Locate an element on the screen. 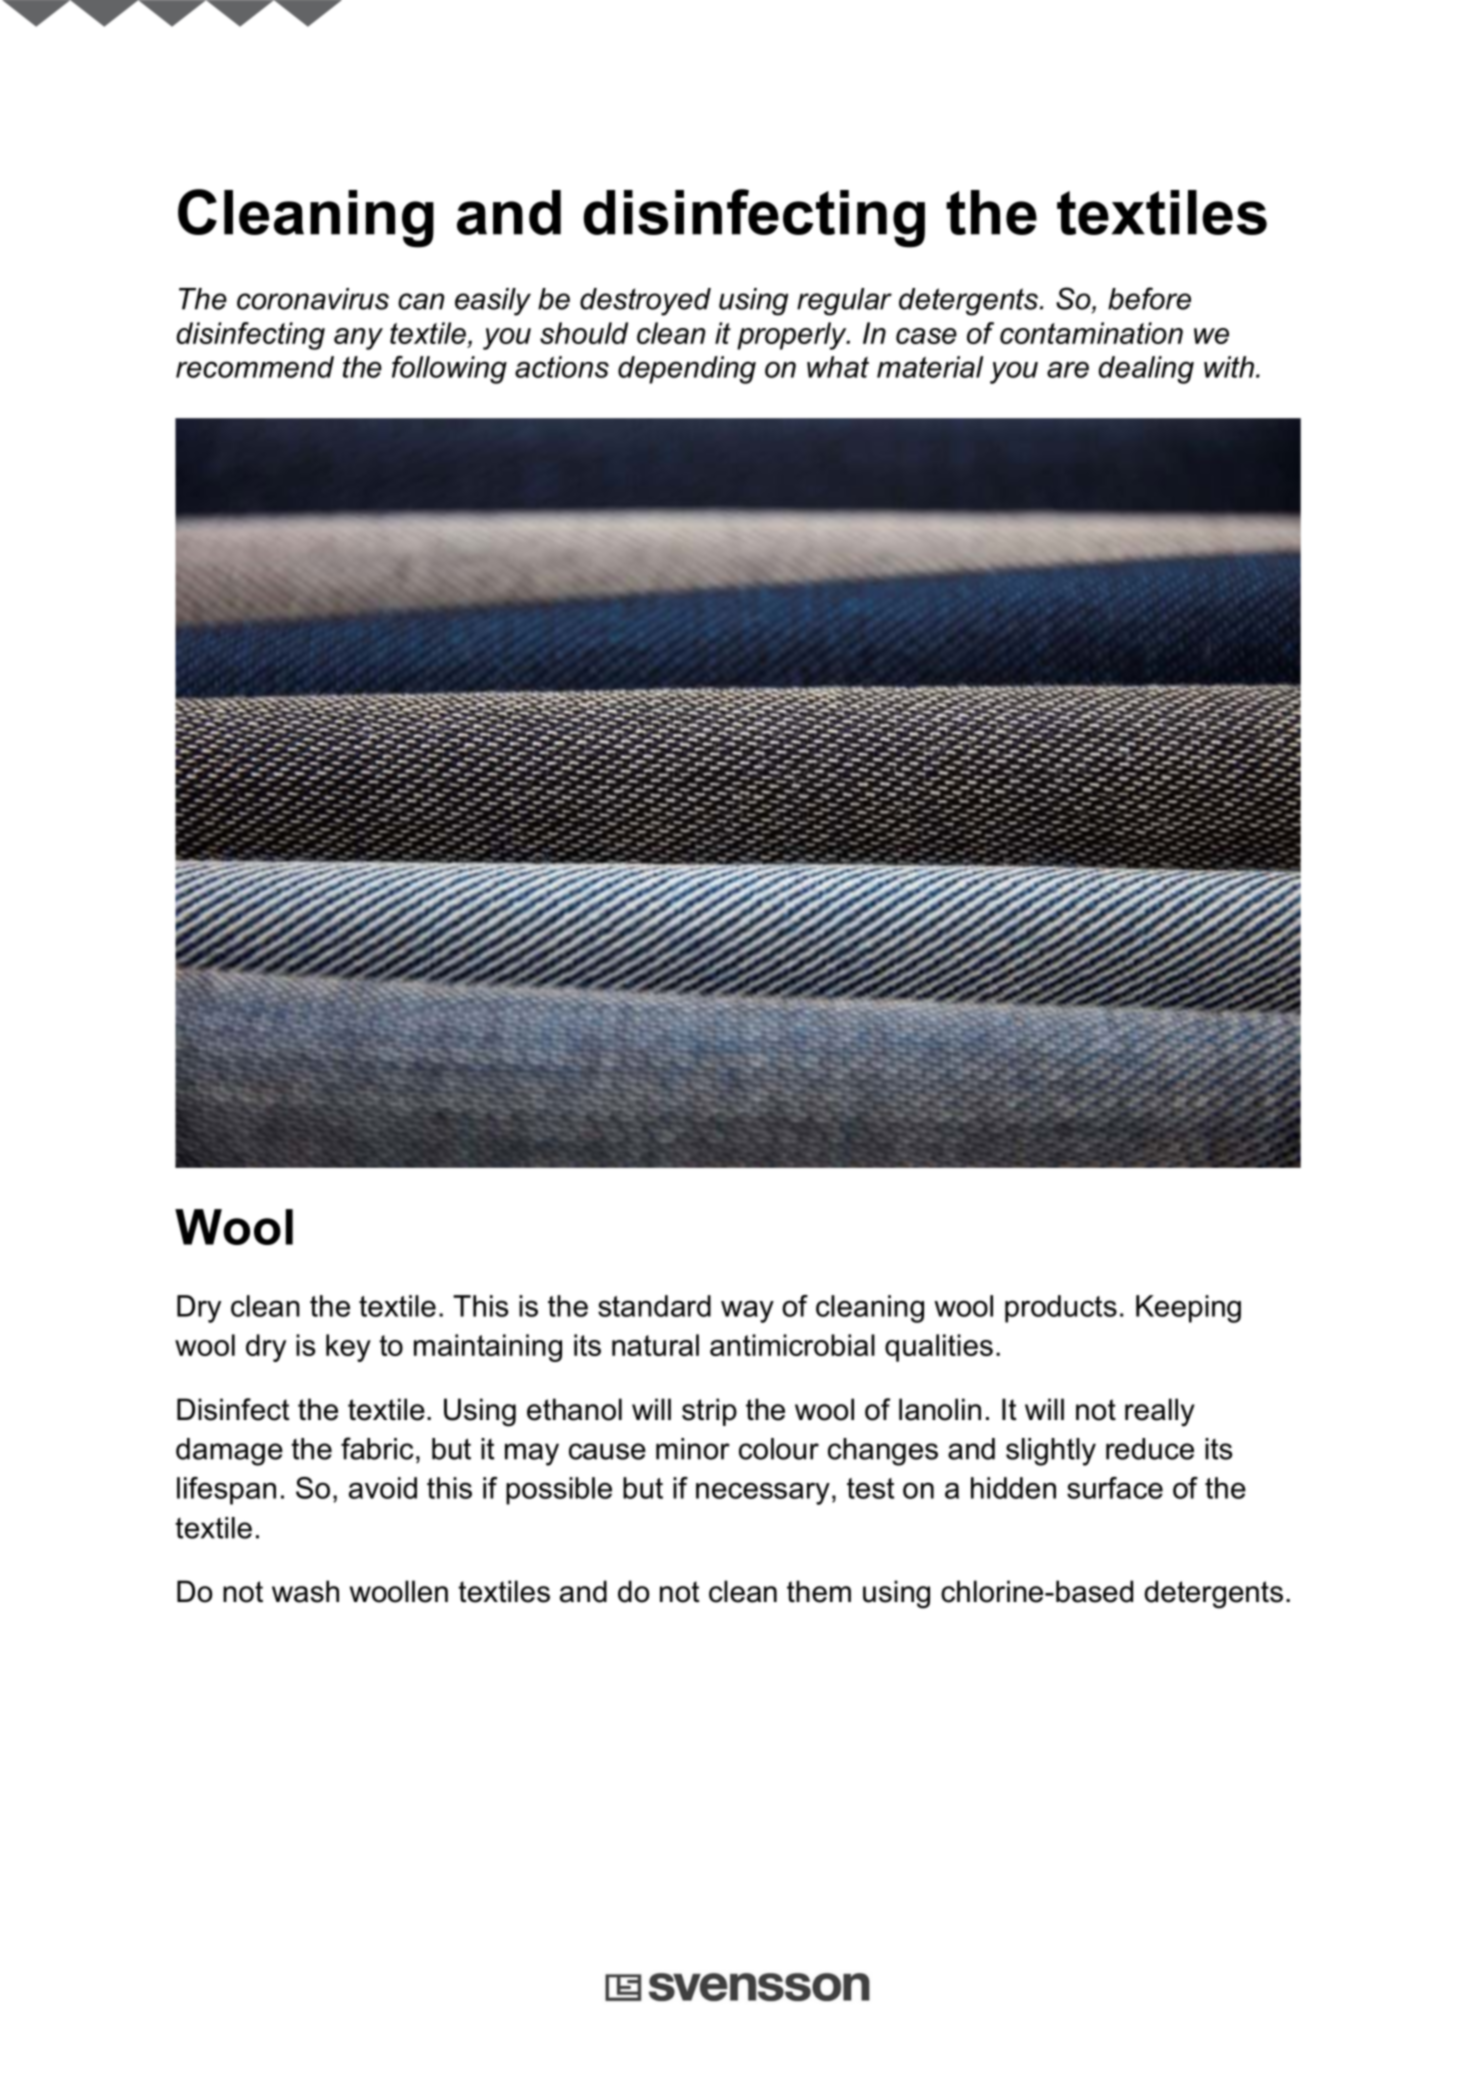 This screenshot has width=1476, height=2086. any is located at coordinates (358, 339).
